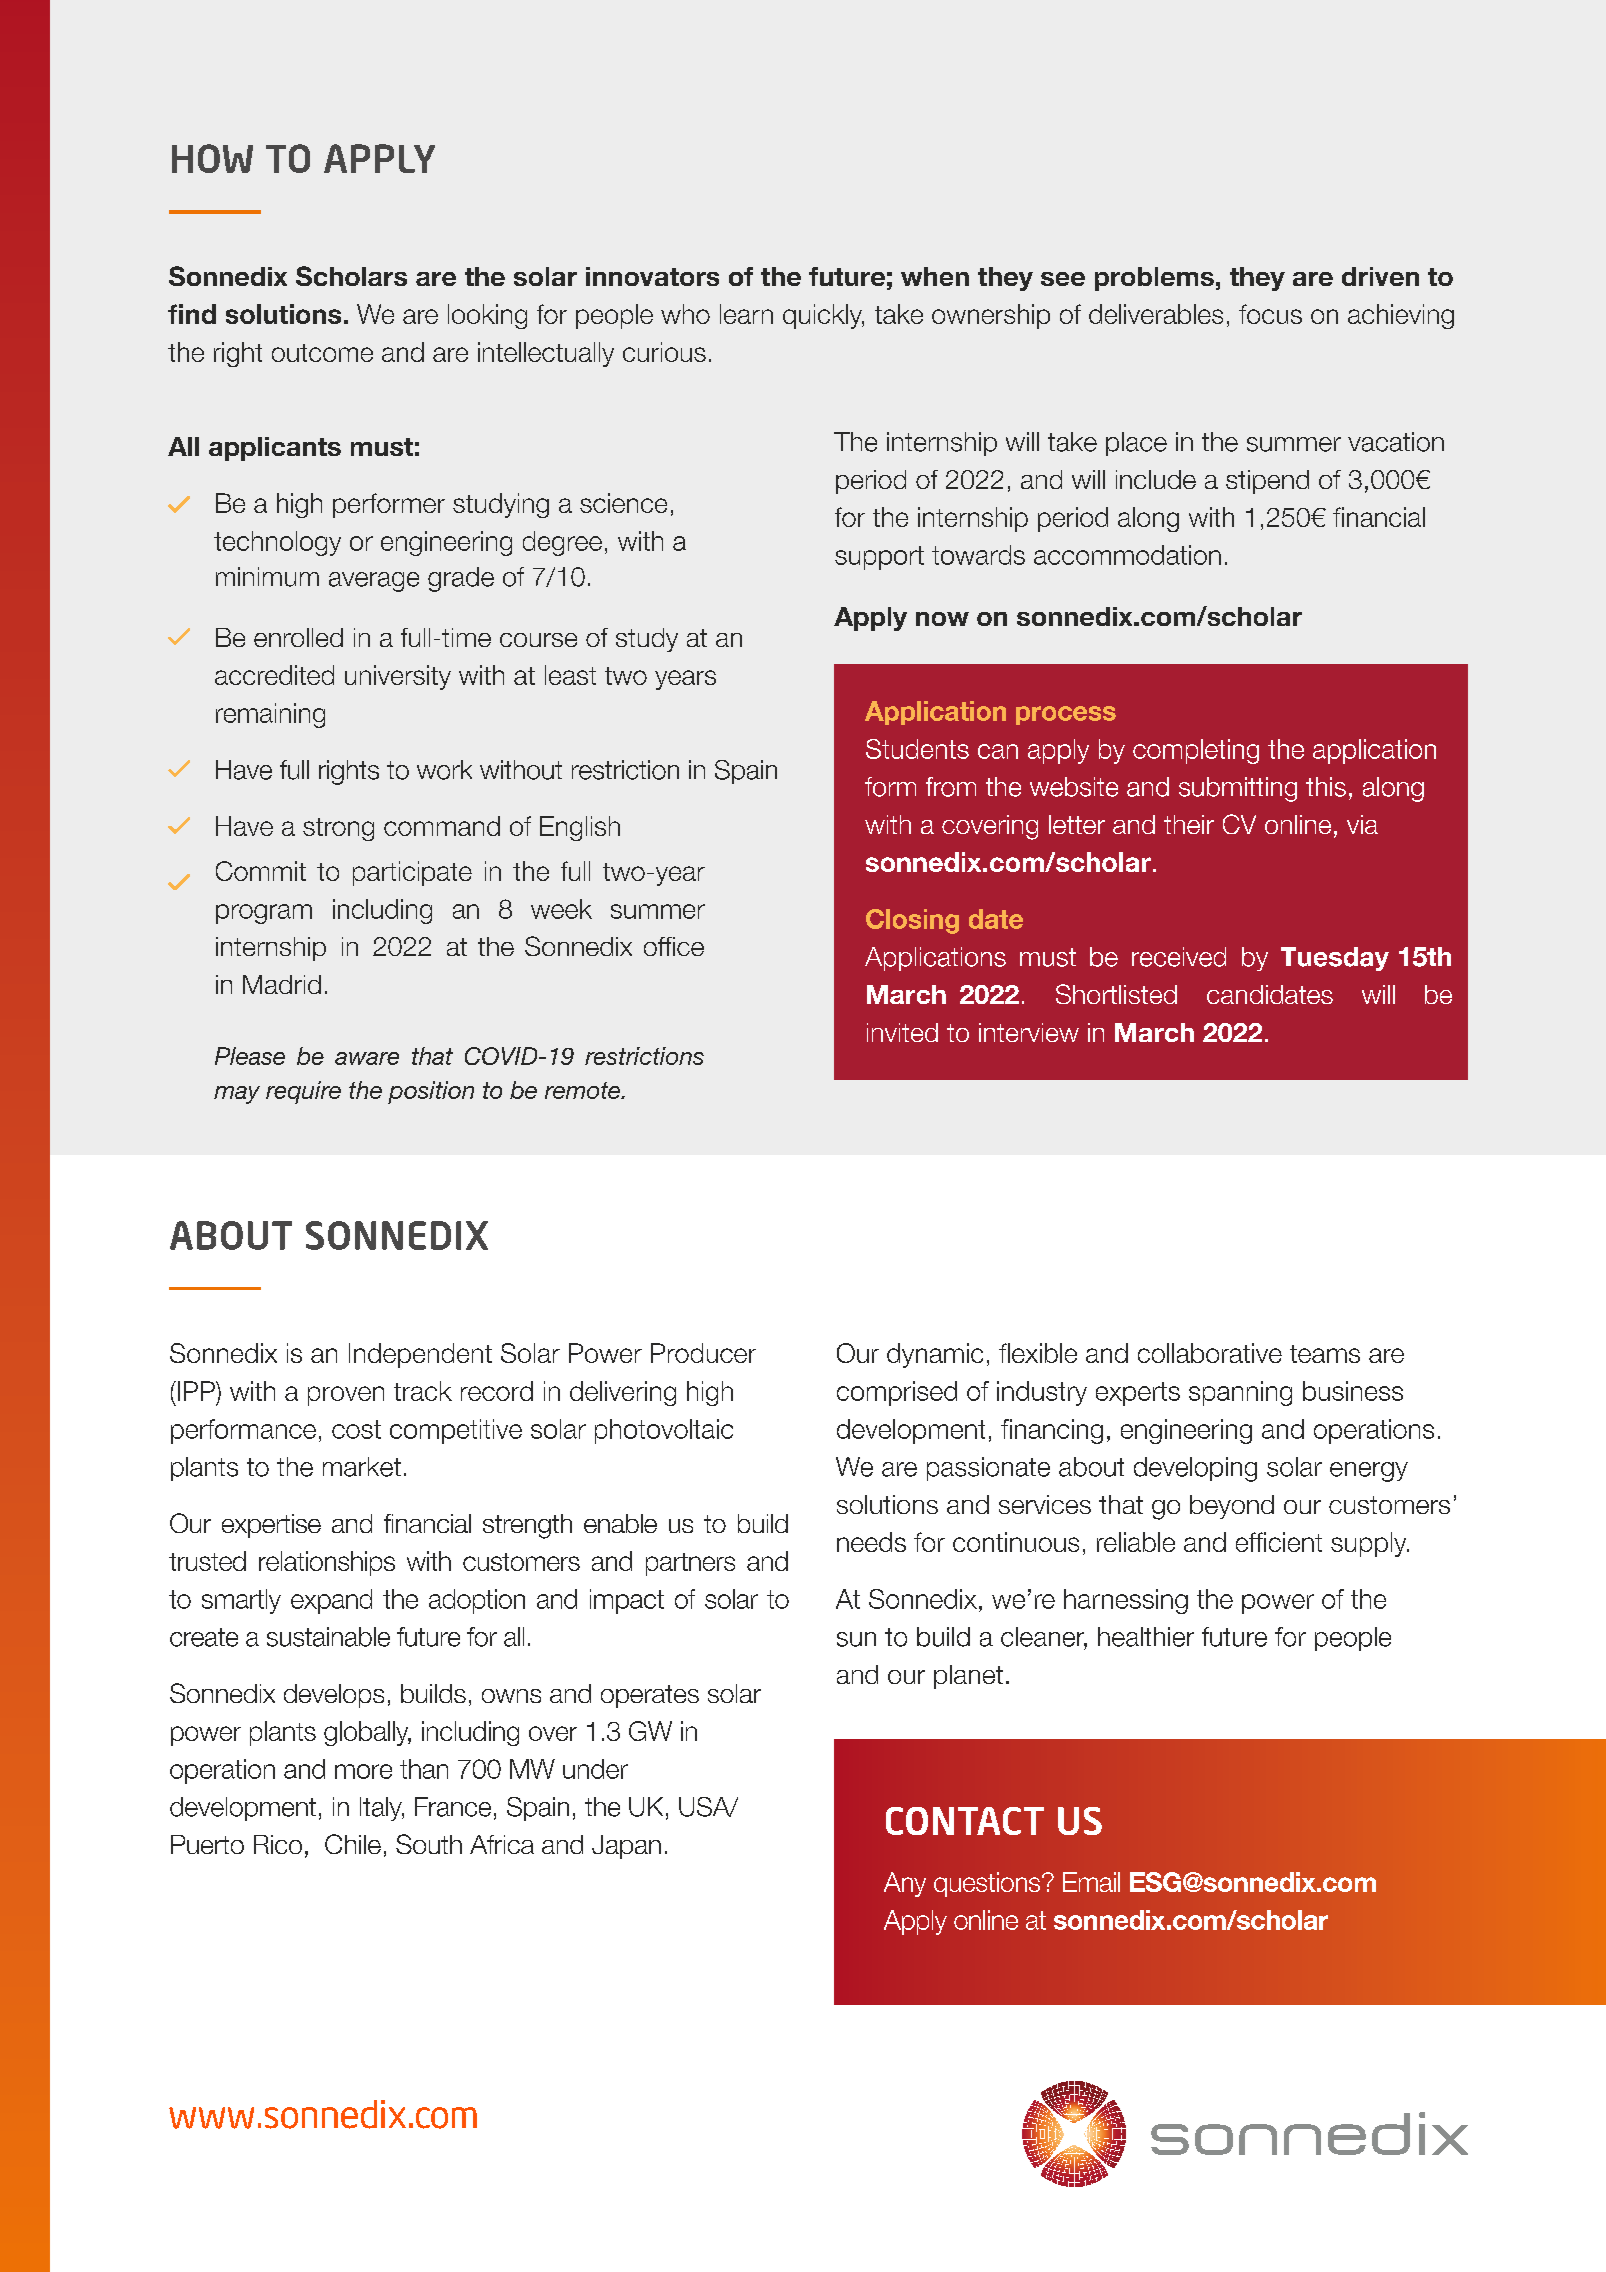  Describe the element at coordinates (1335, 959) in the screenshot. I see `Tuesday` at that location.
